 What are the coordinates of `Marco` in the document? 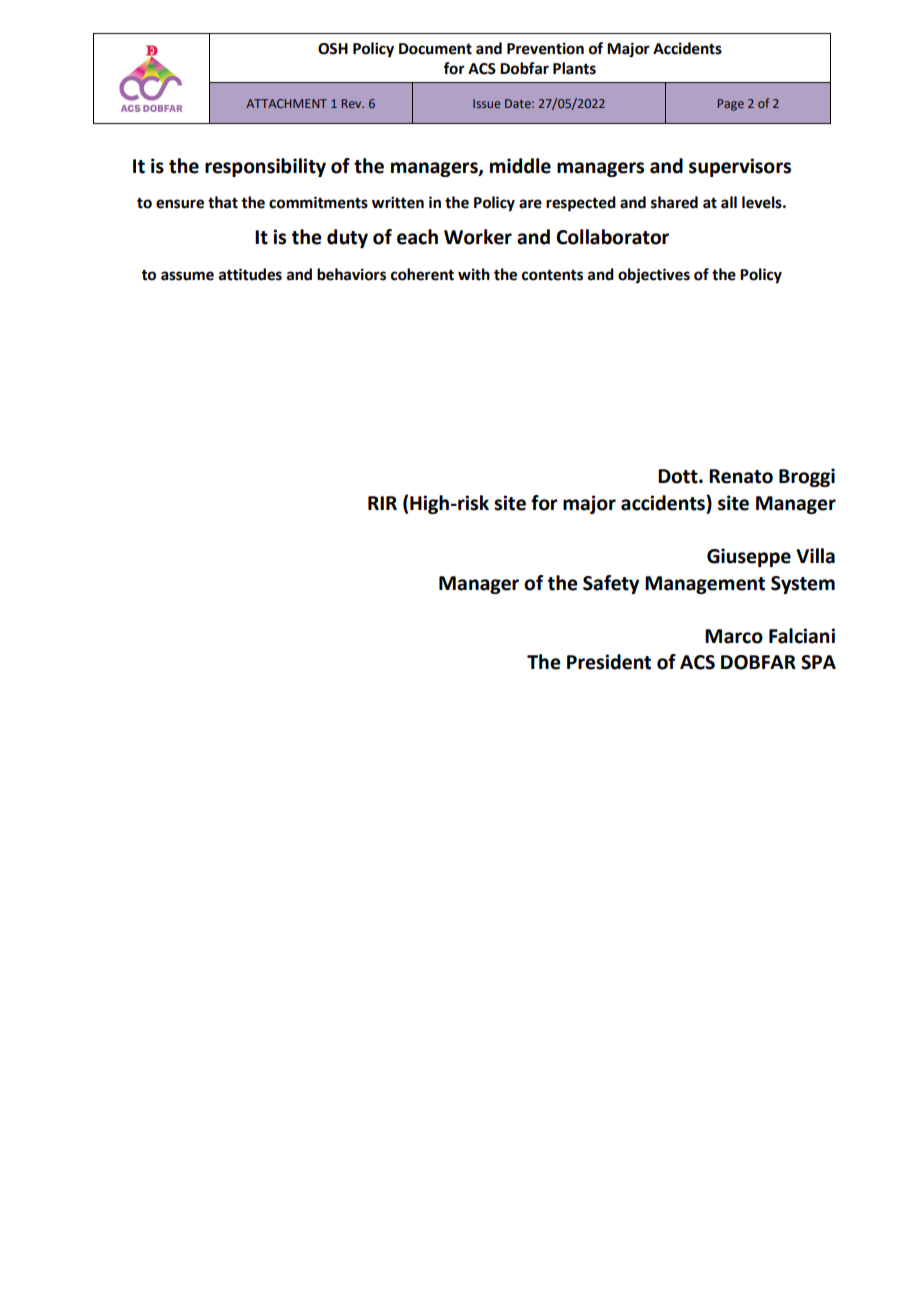 It's located at (734, 636).
